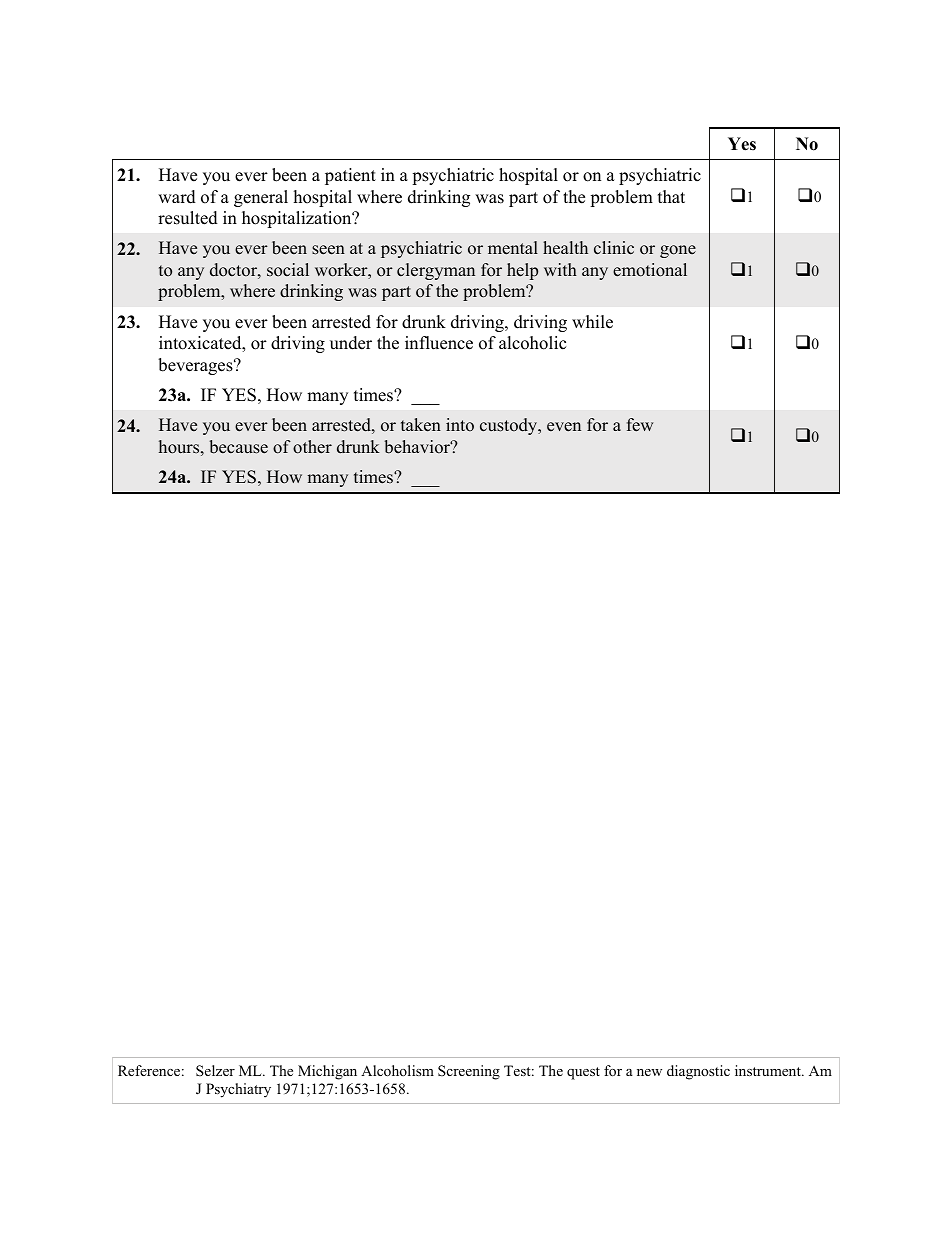  I want to click on diagnostic, so click(698, 1072).
